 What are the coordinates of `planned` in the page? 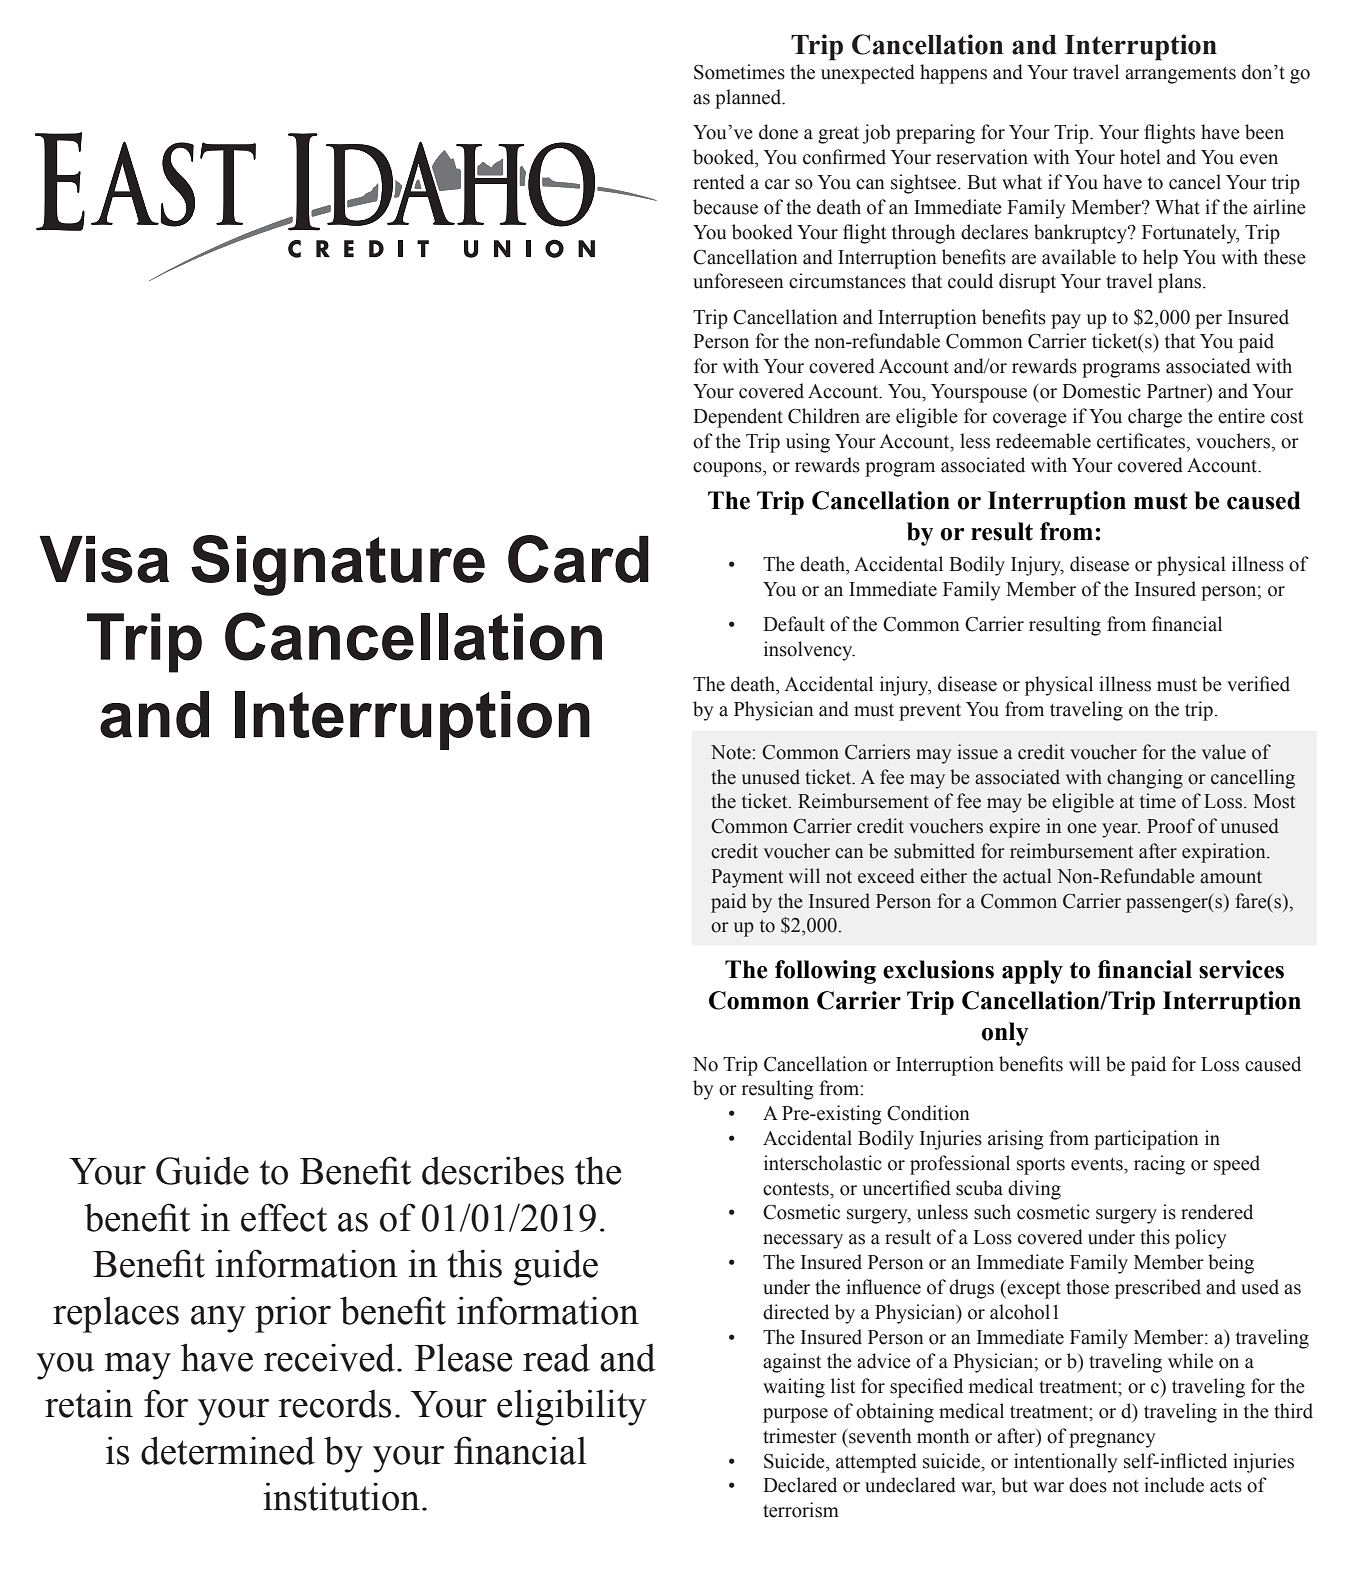 It's located at (749, 99).
